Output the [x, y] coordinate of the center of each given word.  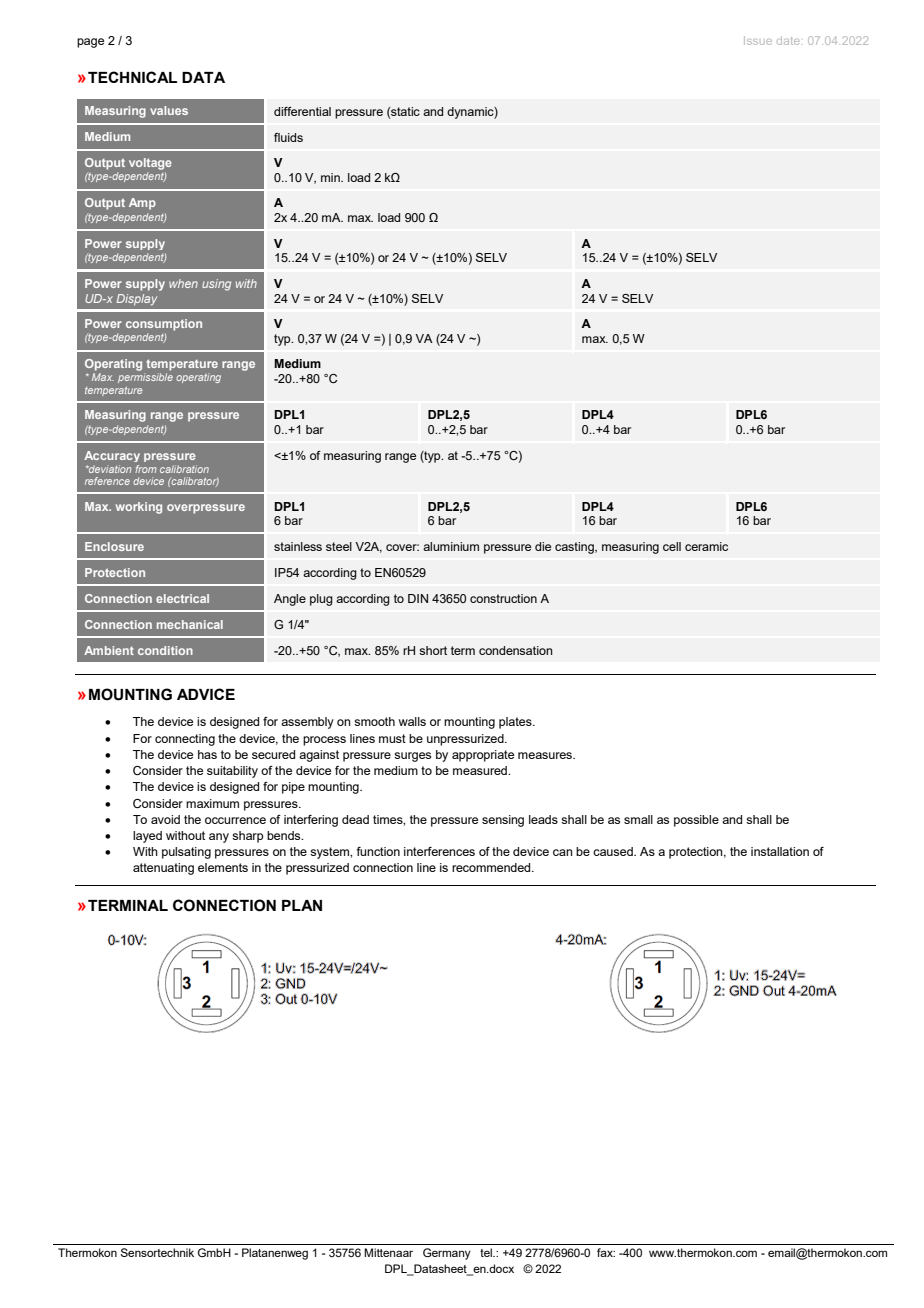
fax [606, 1252]
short [433, 650]
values [169, 110]
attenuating [163, 869]
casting [575, 548]
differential [302, 111]
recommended [492, 867]
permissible [145, 378]
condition [165, 650]
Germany [447, 1254]
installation [780, 851]
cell [672, 546]
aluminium [451, 546]
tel [487, 1252]
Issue [758, 40]
